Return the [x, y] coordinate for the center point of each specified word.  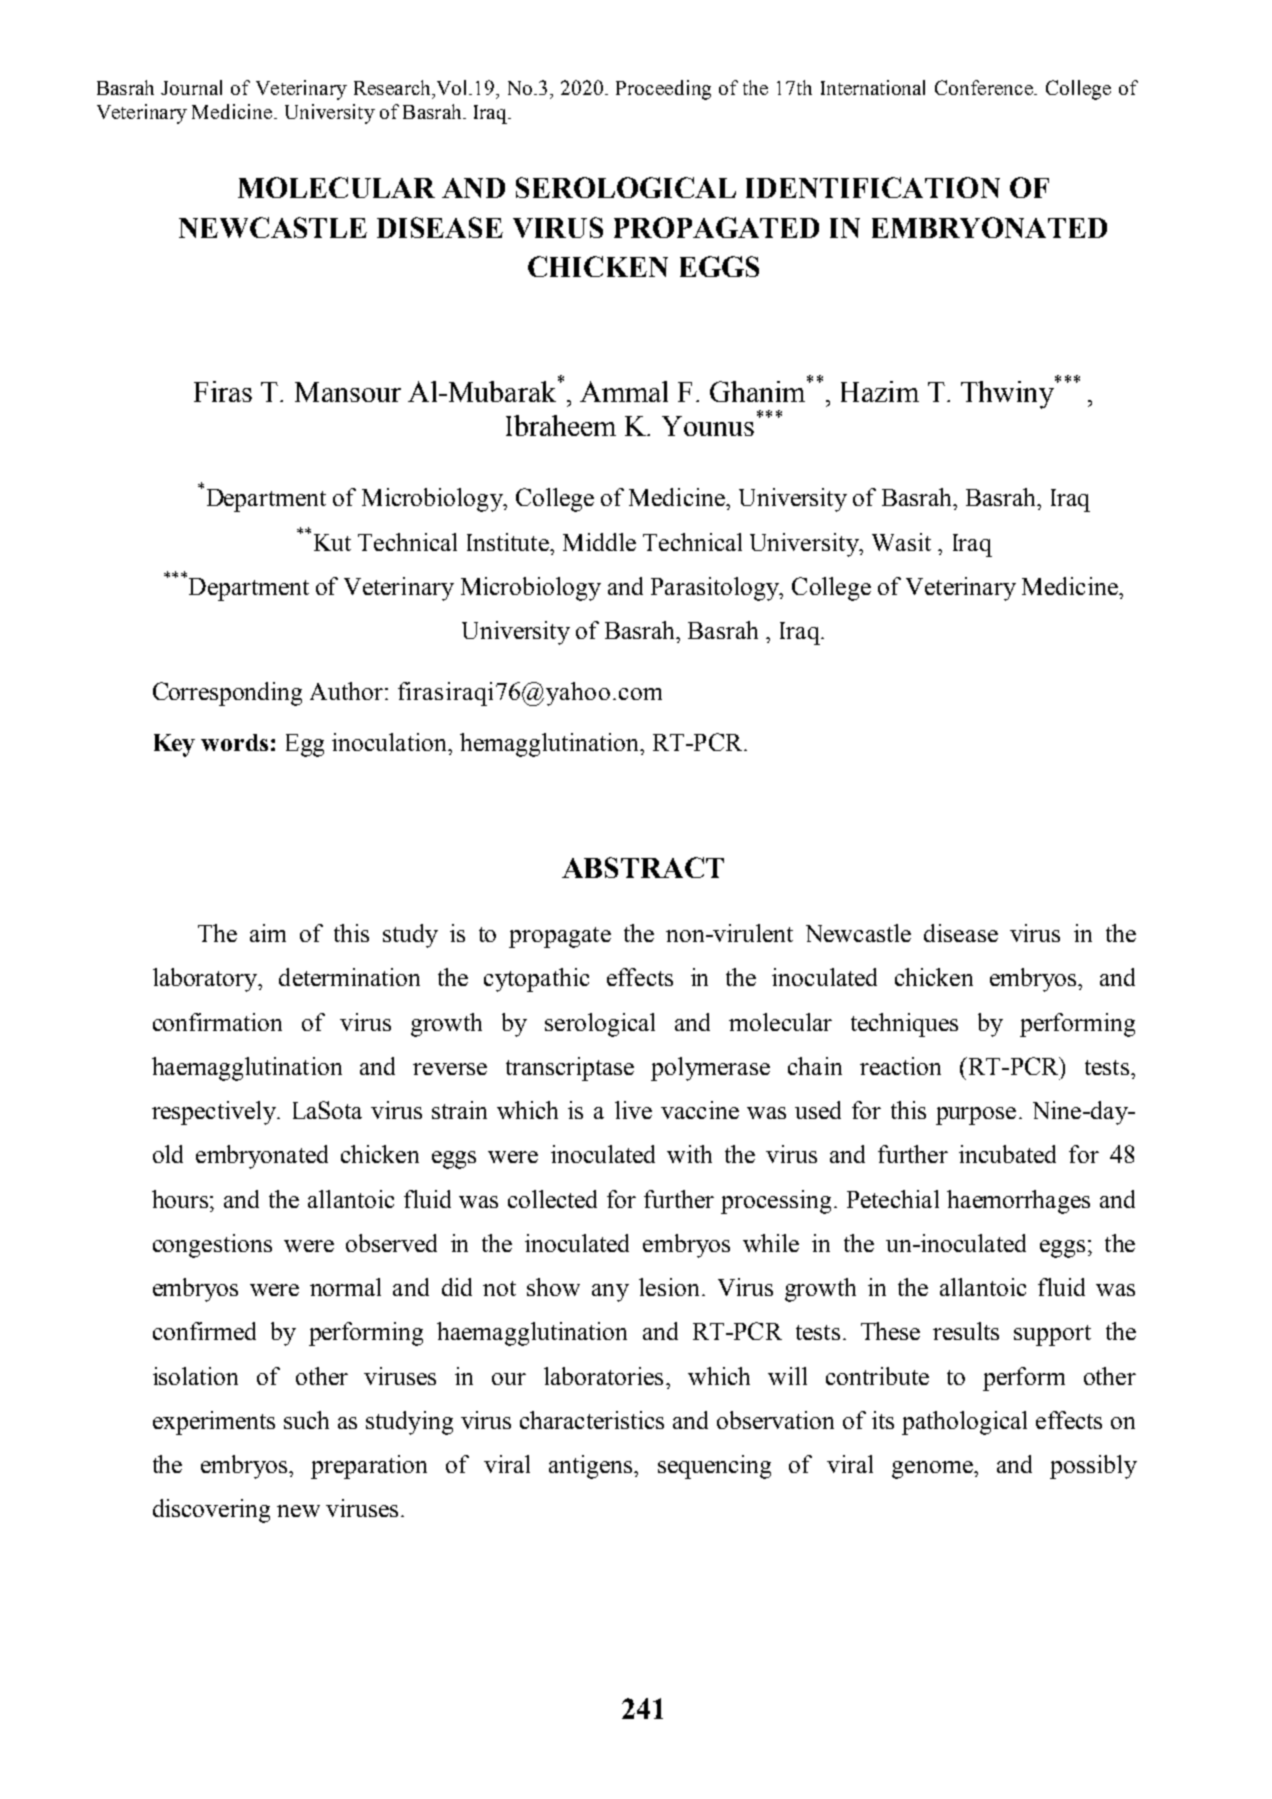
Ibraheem [561, 425]
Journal [191, 87]
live [633, 1110]
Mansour [348, 392]
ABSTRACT [643, 867]
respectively [215, 1113]
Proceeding [663, 90]
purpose [976, 1116]
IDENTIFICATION [873, 187]
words [234, 742]
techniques [904, 1025]
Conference [985, 87]
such [306, 1420]
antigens [592, 1467]
